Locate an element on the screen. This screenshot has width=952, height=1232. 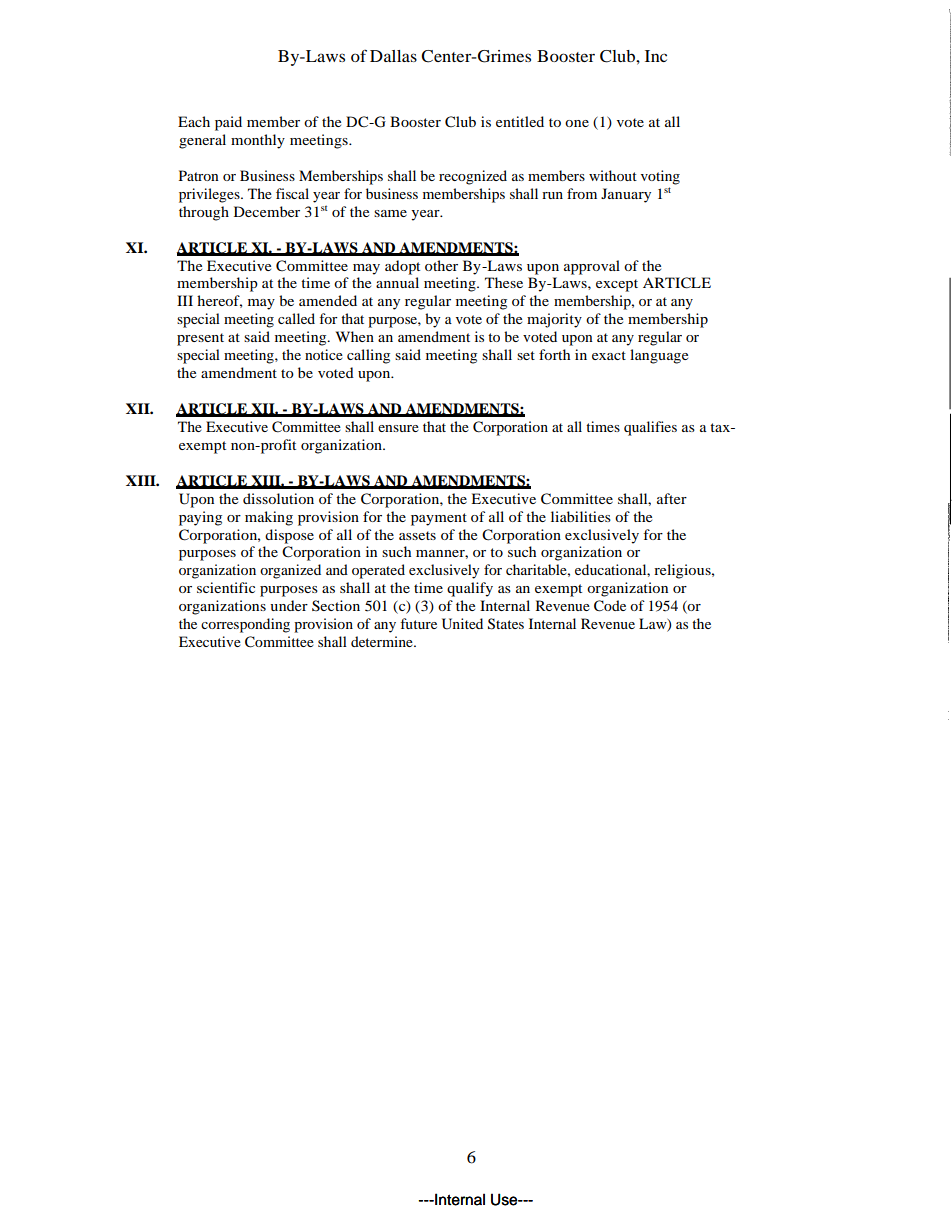
without is located at coordinates (613, 175).
